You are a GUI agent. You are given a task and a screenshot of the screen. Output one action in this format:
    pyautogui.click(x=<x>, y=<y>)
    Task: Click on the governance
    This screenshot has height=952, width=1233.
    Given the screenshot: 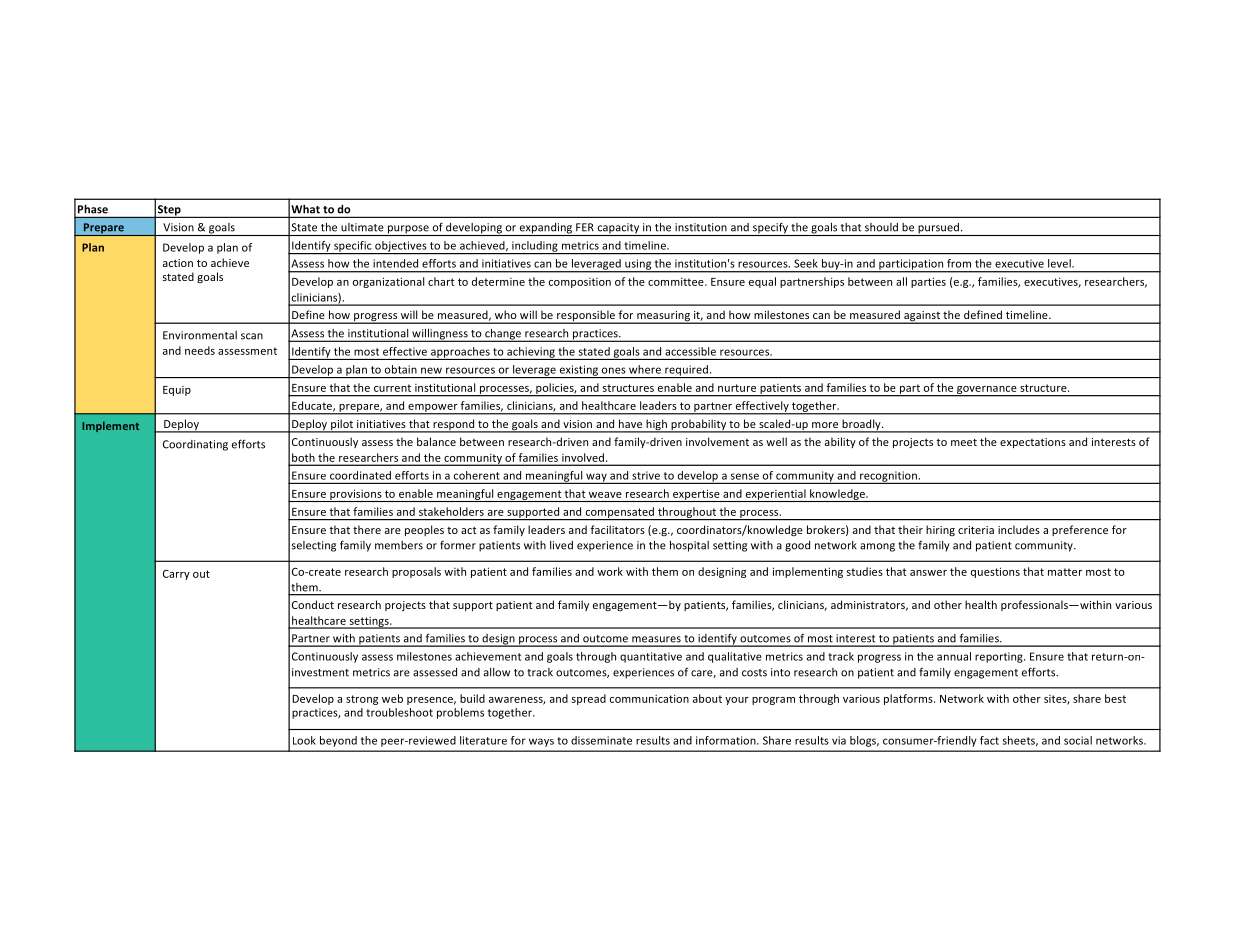 What is the action you would take?
    pyautogui.click(x=987, y=391)
